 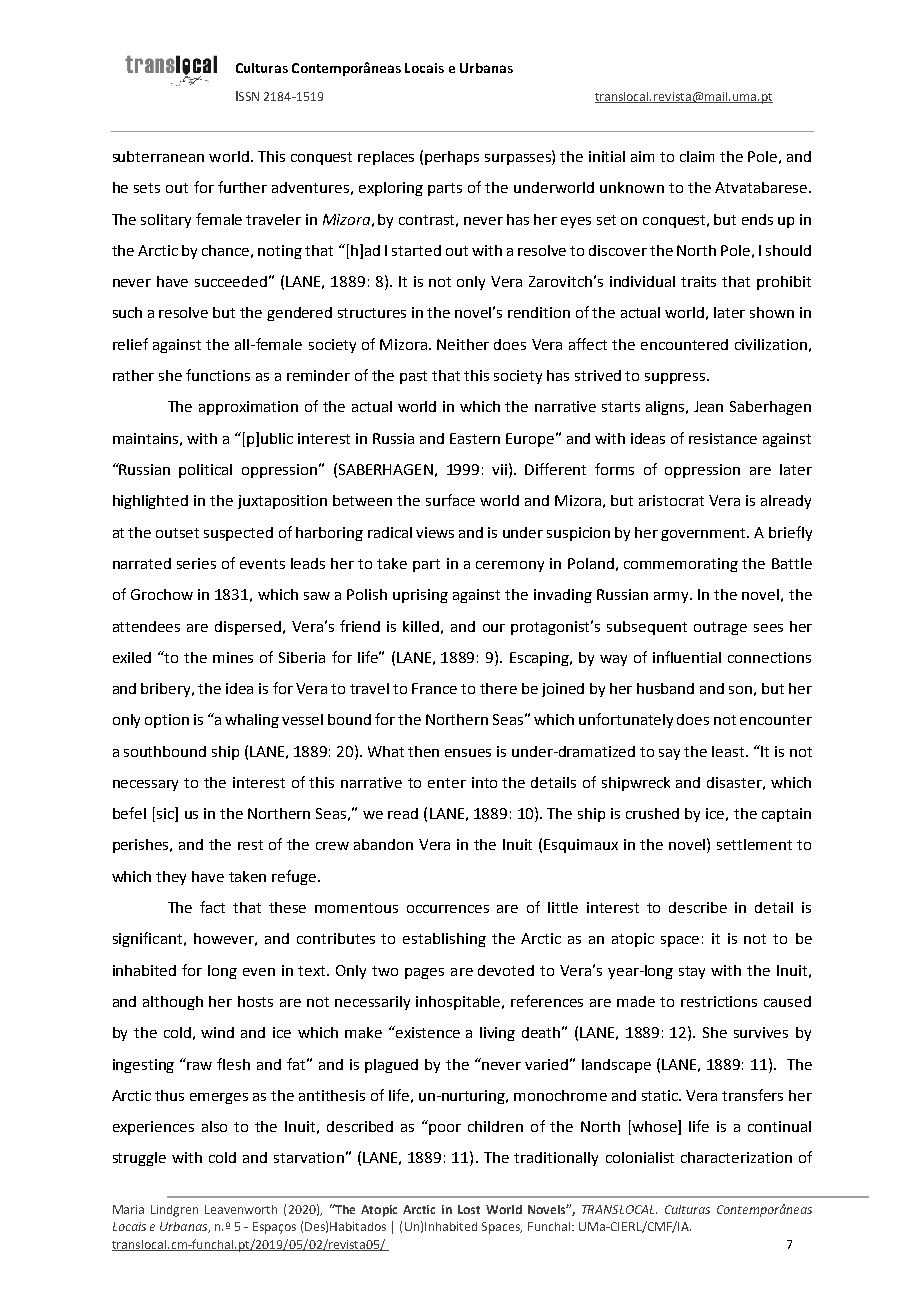 I want to click on France, so click(x=434, y=688).
